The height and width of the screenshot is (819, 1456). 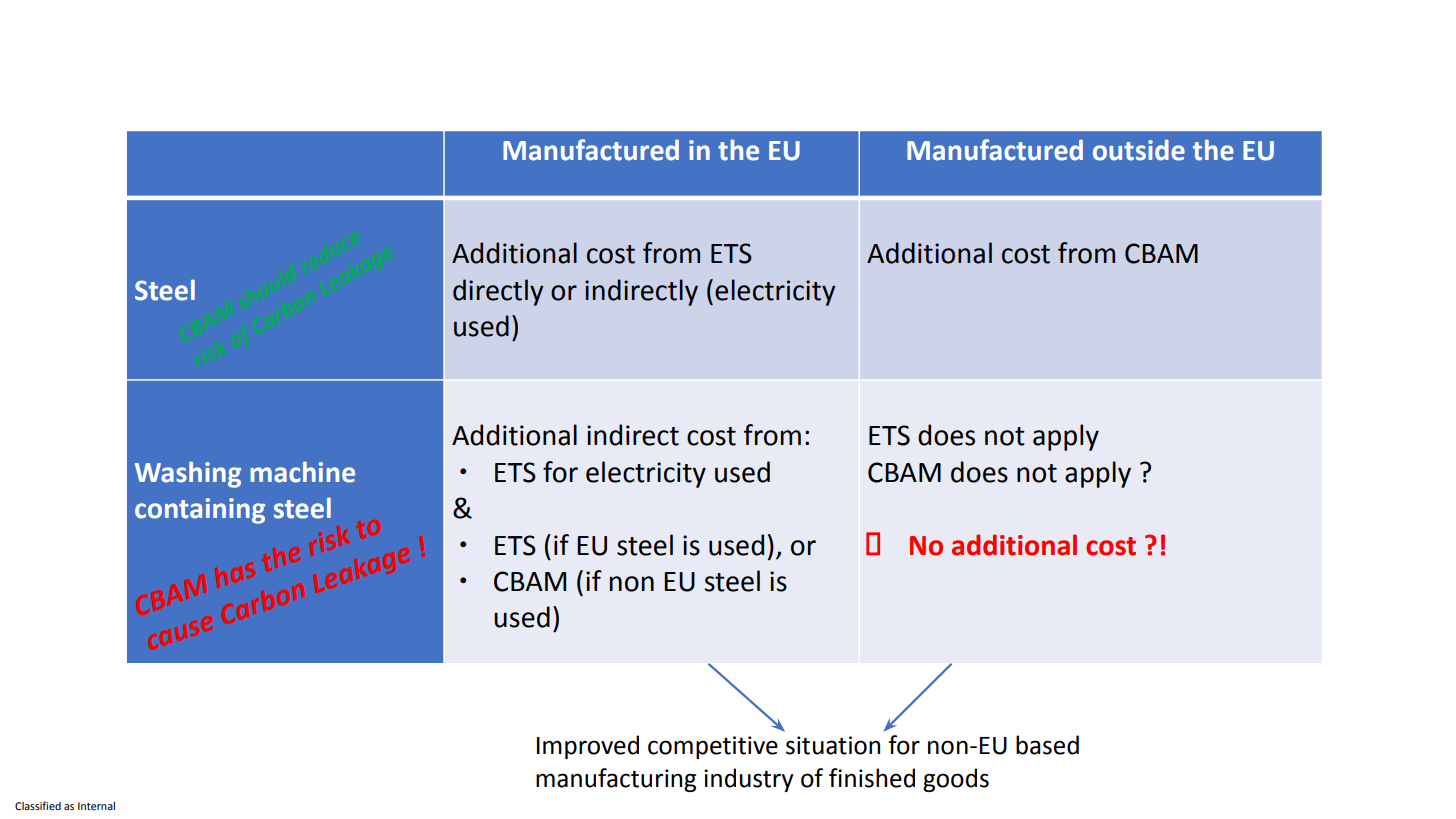 What do you see at coordinates (96, 806) in the screenshot?
I see `Internal` at bounding box center [96, 806].
